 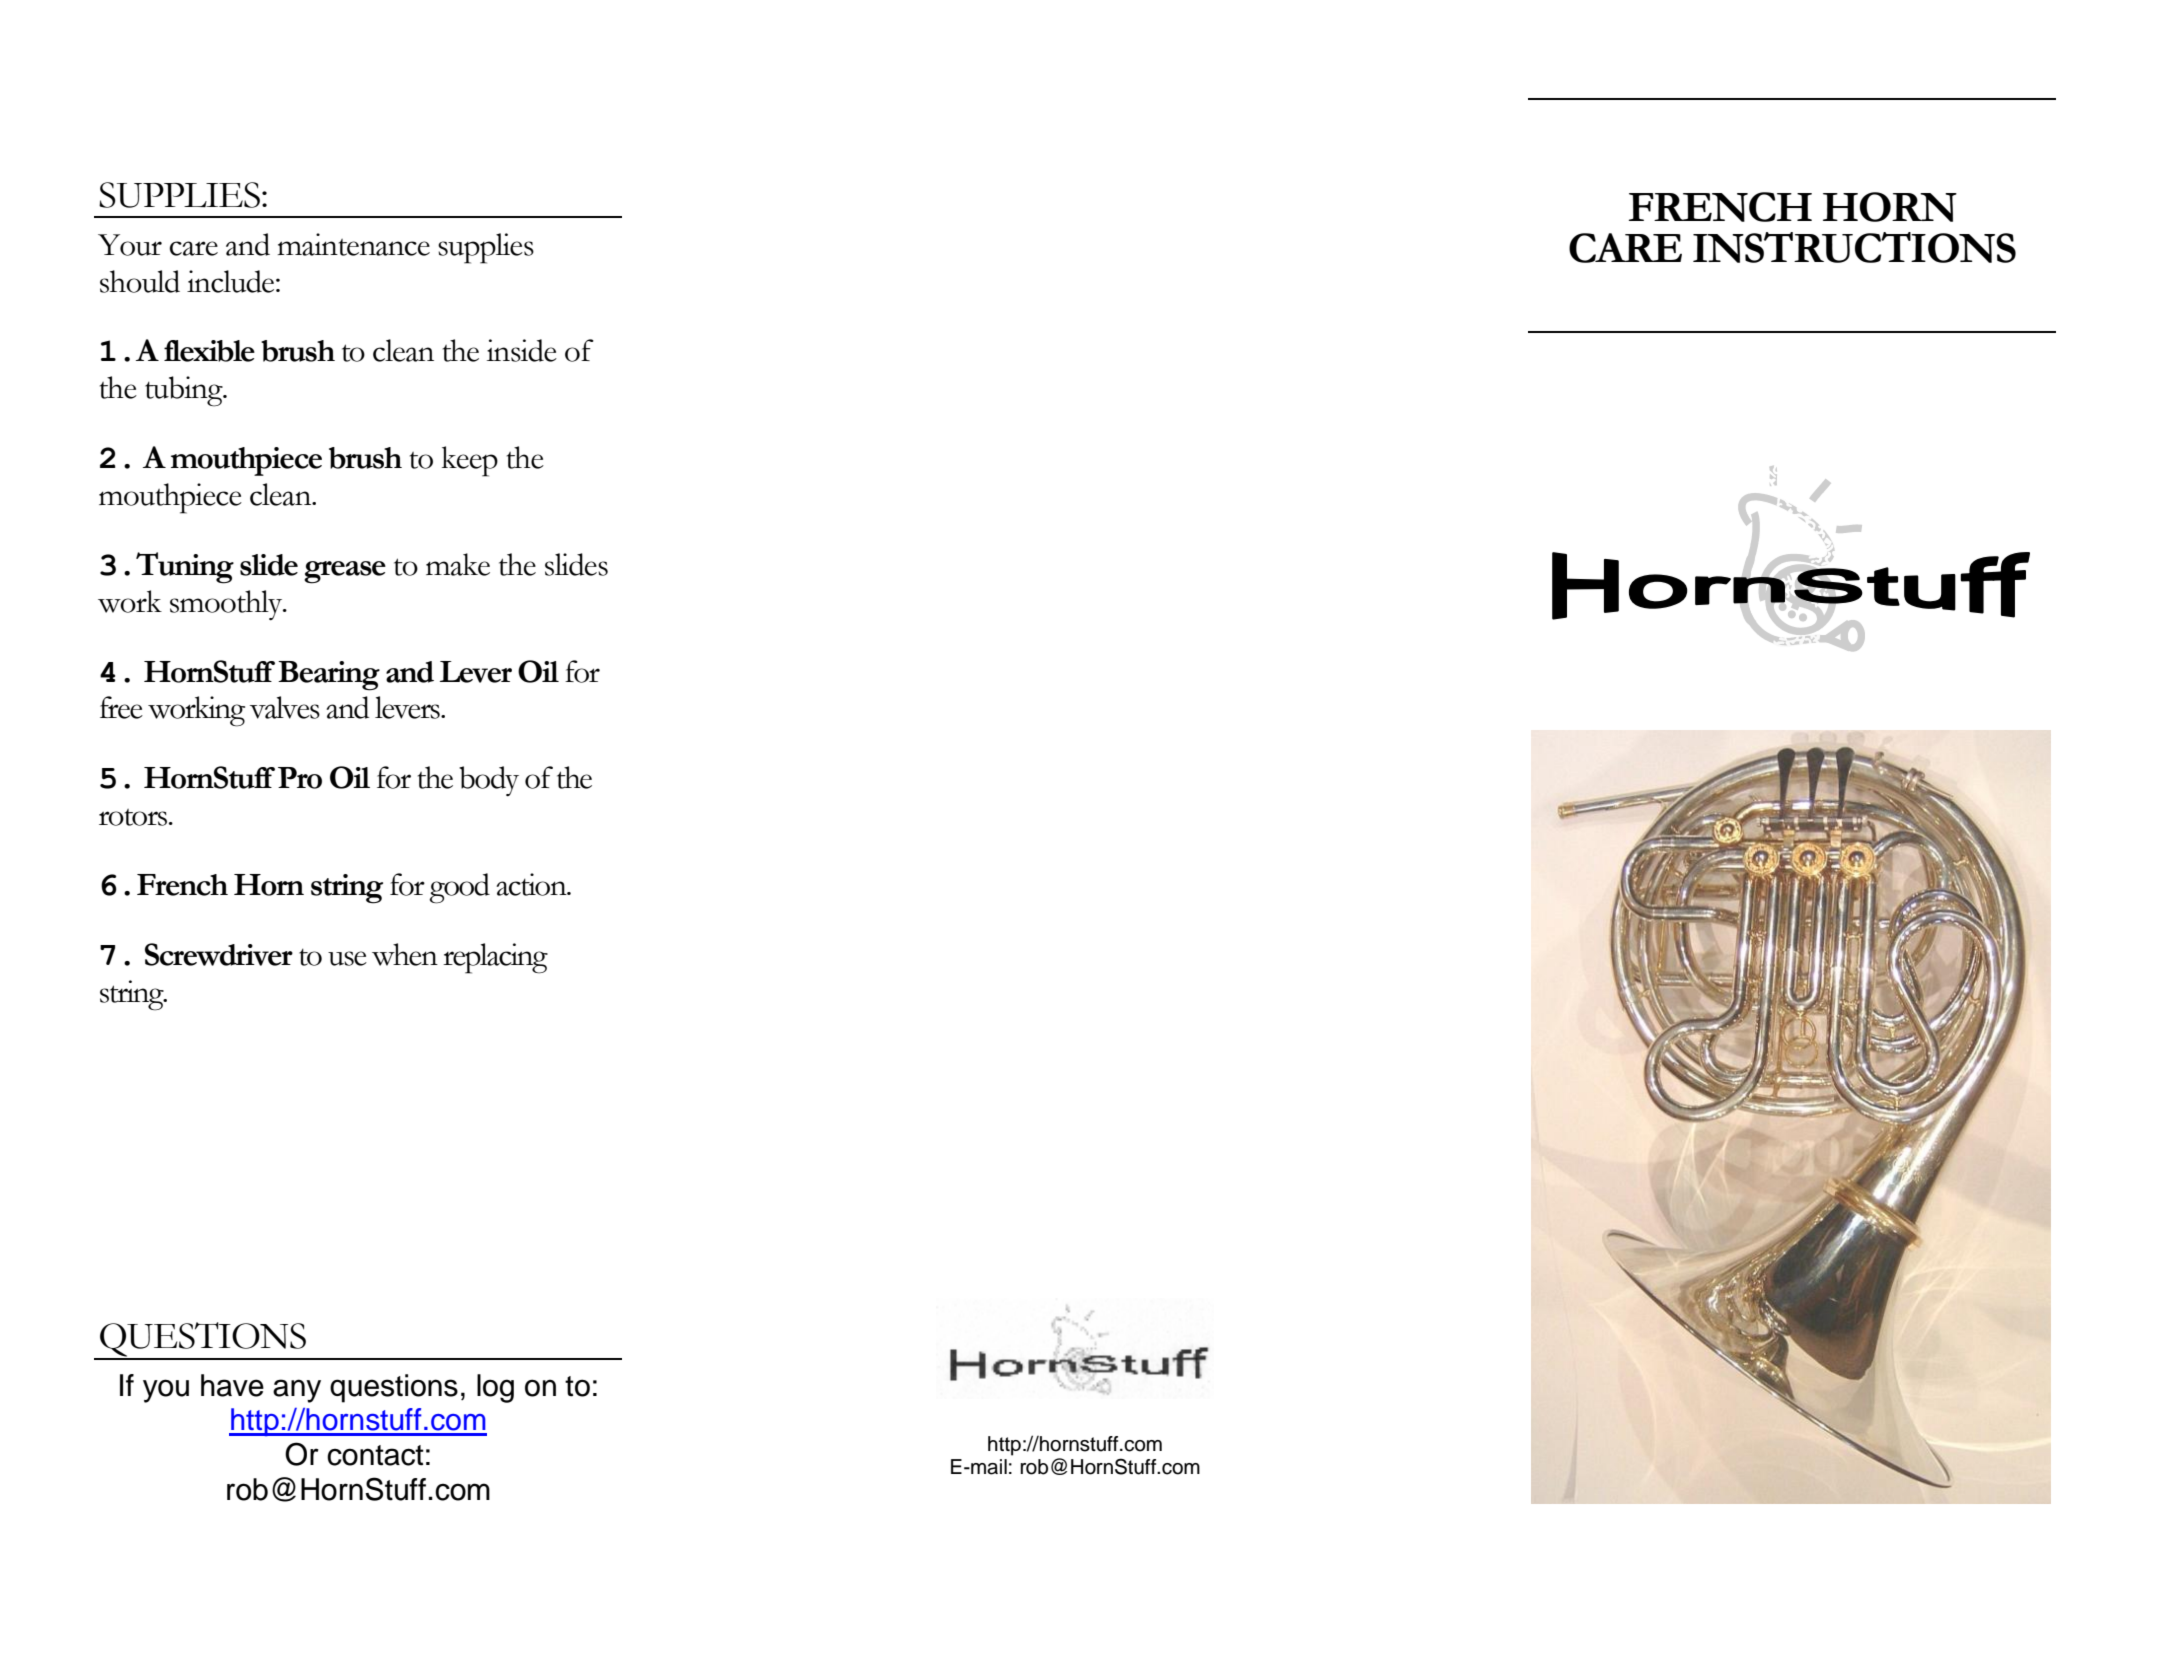 What do you see at coordinates (495, 958) in the page?
I see `replacing` at bounding box center [495, 958].
